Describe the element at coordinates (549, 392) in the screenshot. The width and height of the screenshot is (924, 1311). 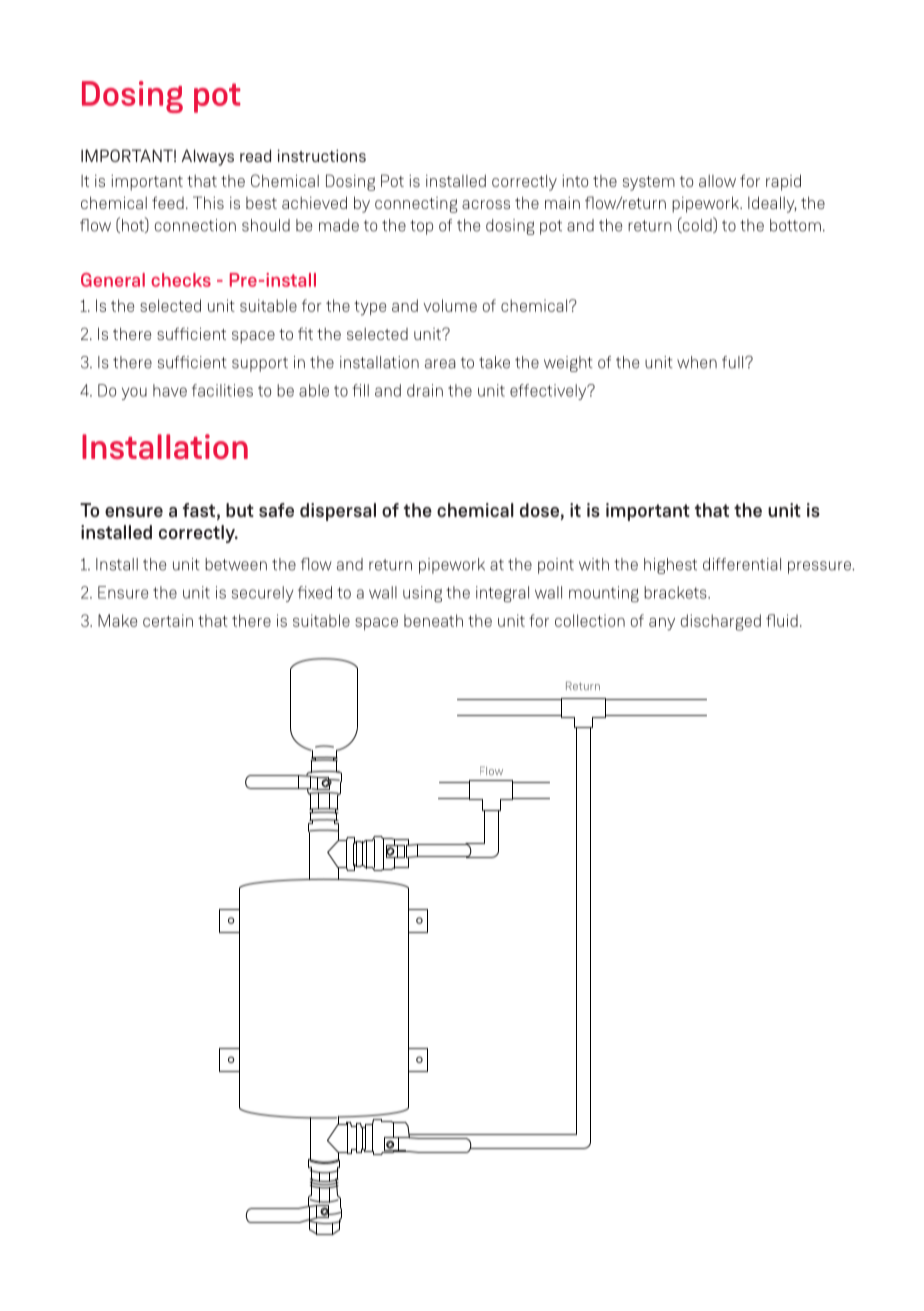
I see `effectively` at that location.
